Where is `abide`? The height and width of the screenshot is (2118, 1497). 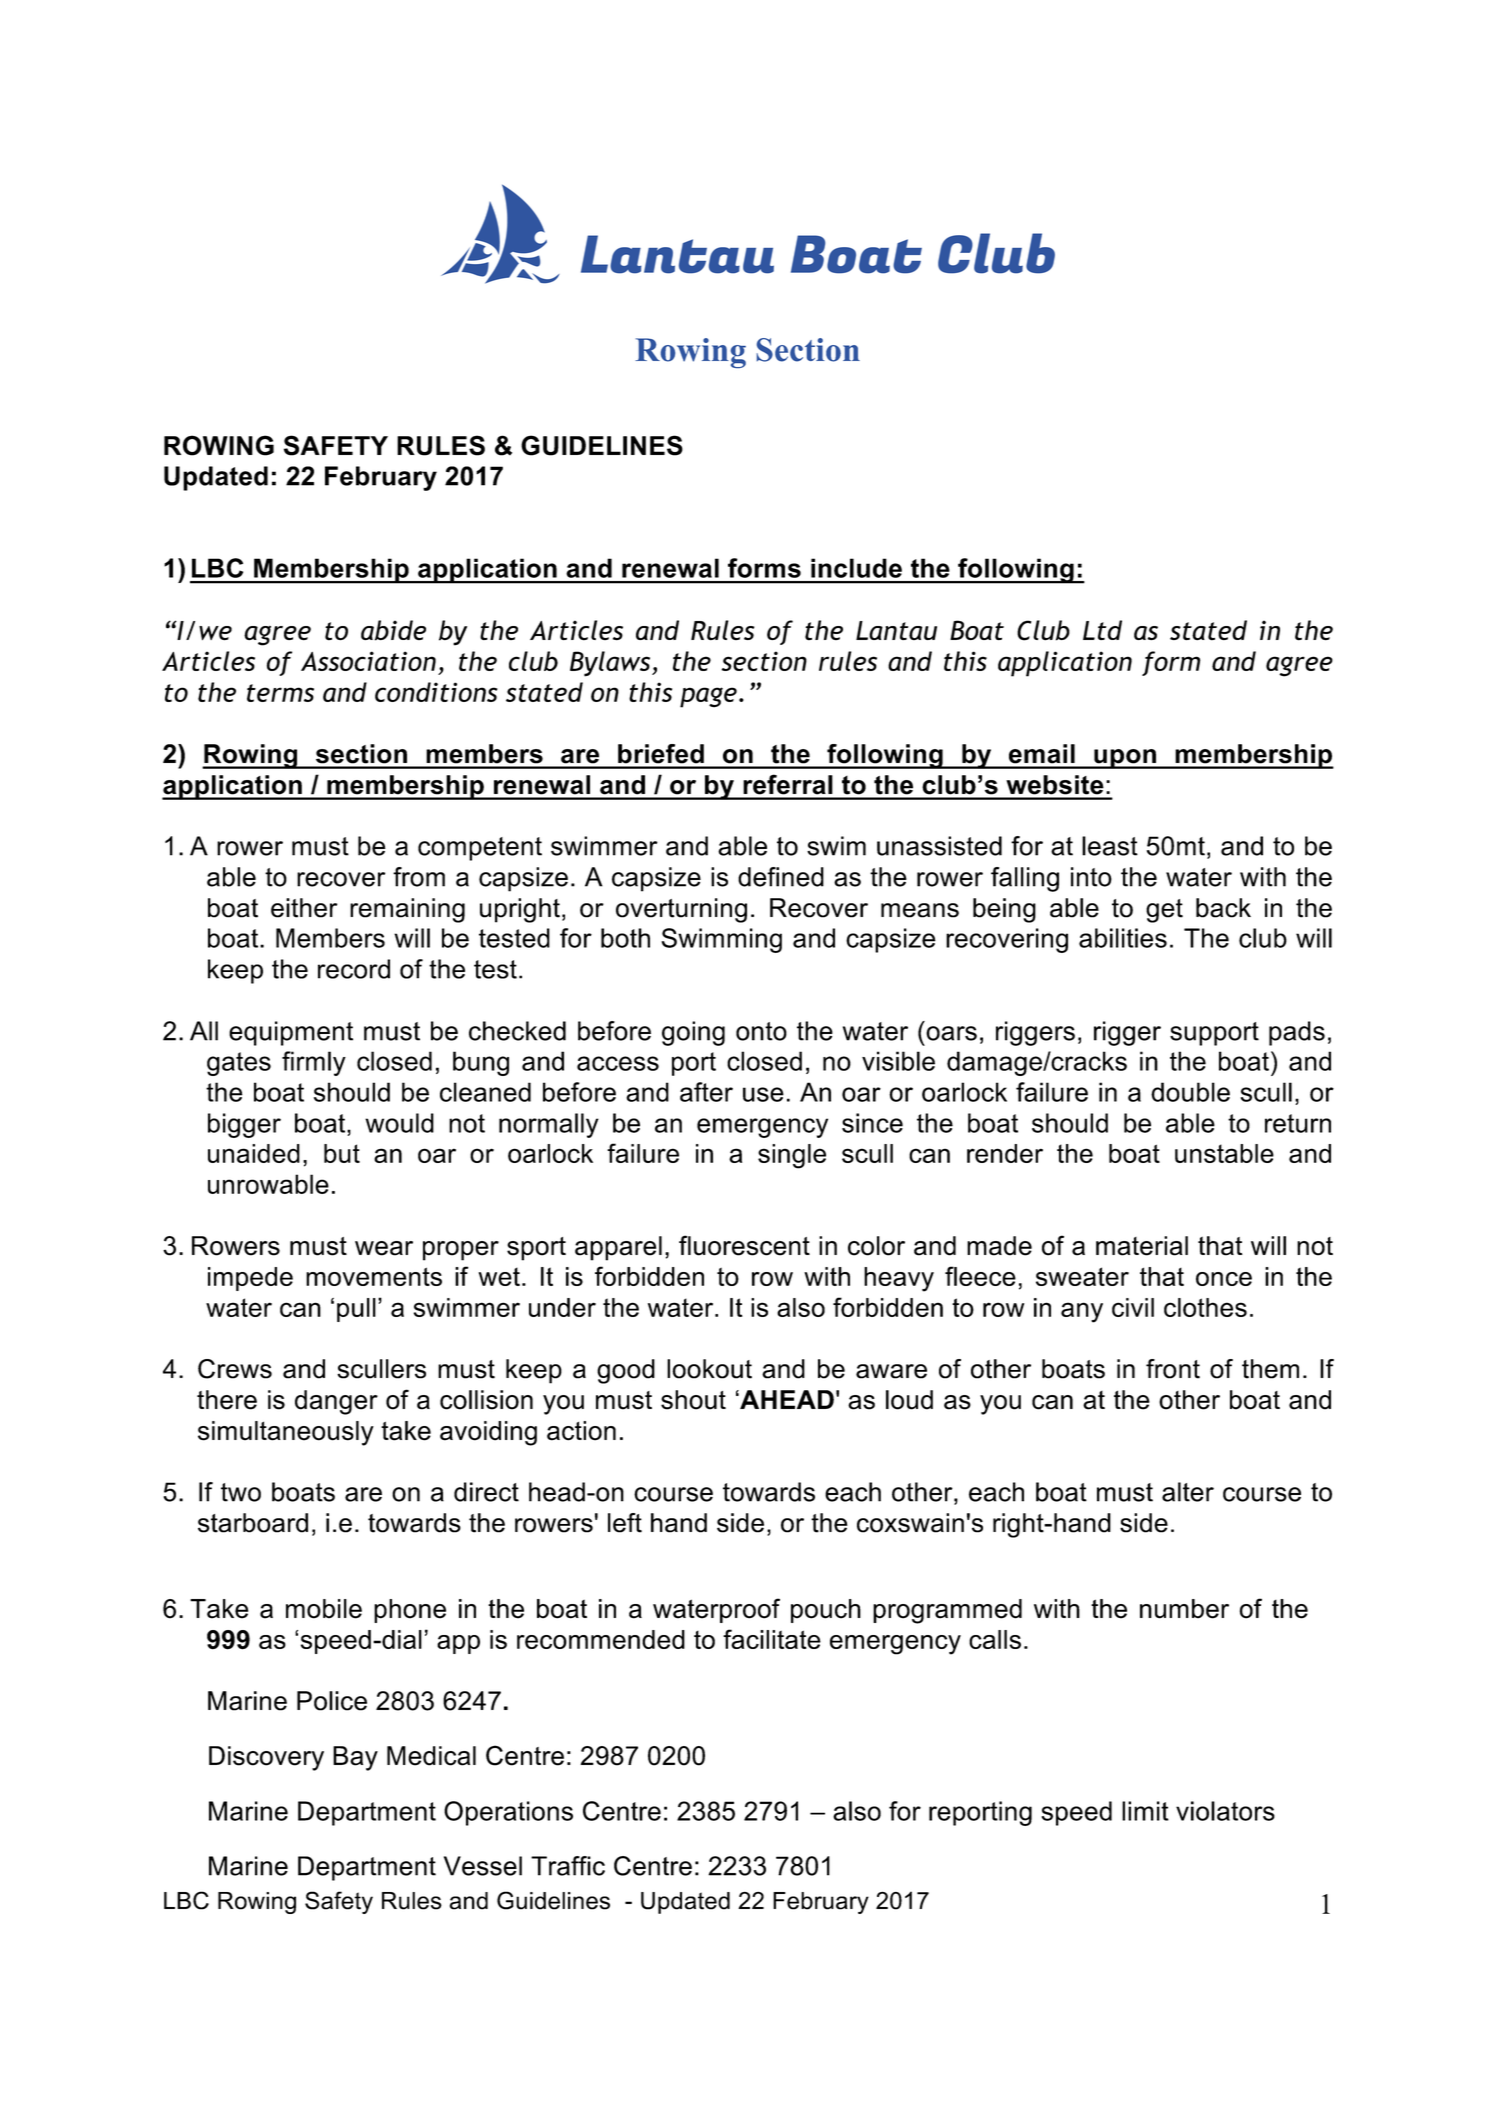
abide is located at coordinates (393, 630).
